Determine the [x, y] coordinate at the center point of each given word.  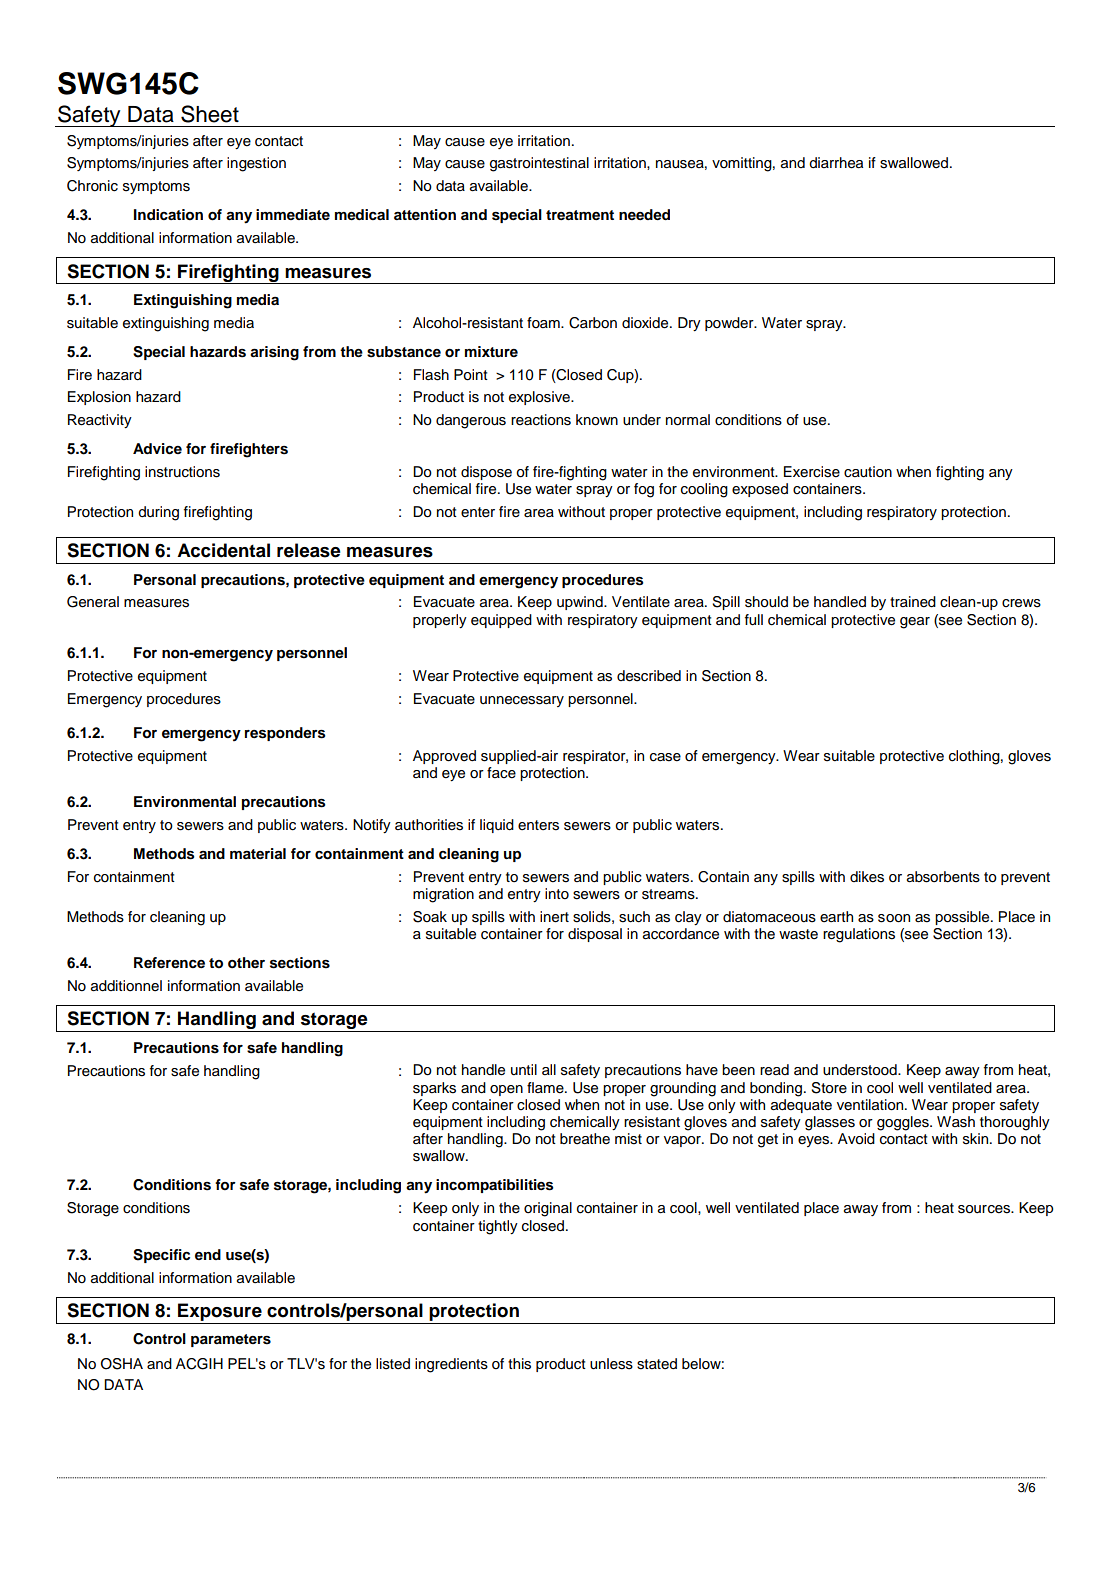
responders [285, 734]
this [519, 1364]
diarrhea [836, 163]
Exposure [220, 1312]
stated [657, 1364]
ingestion [256, 164]
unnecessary [522, 701]
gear [915, 623]
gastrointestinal [539, 164]
